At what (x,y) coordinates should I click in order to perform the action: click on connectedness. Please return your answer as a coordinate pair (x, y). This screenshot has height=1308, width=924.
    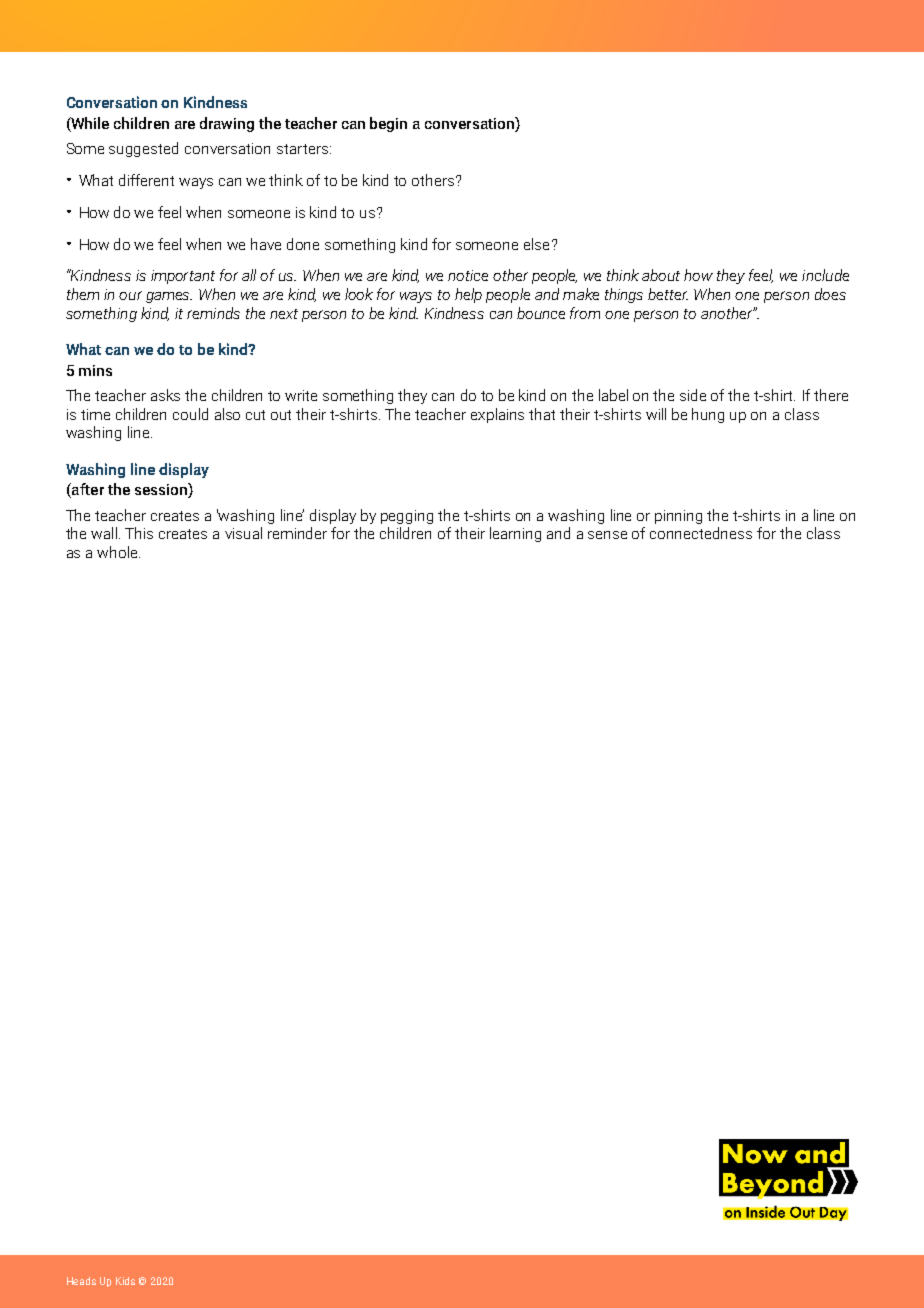
    Looking at the image, I should click on (701, 533).
